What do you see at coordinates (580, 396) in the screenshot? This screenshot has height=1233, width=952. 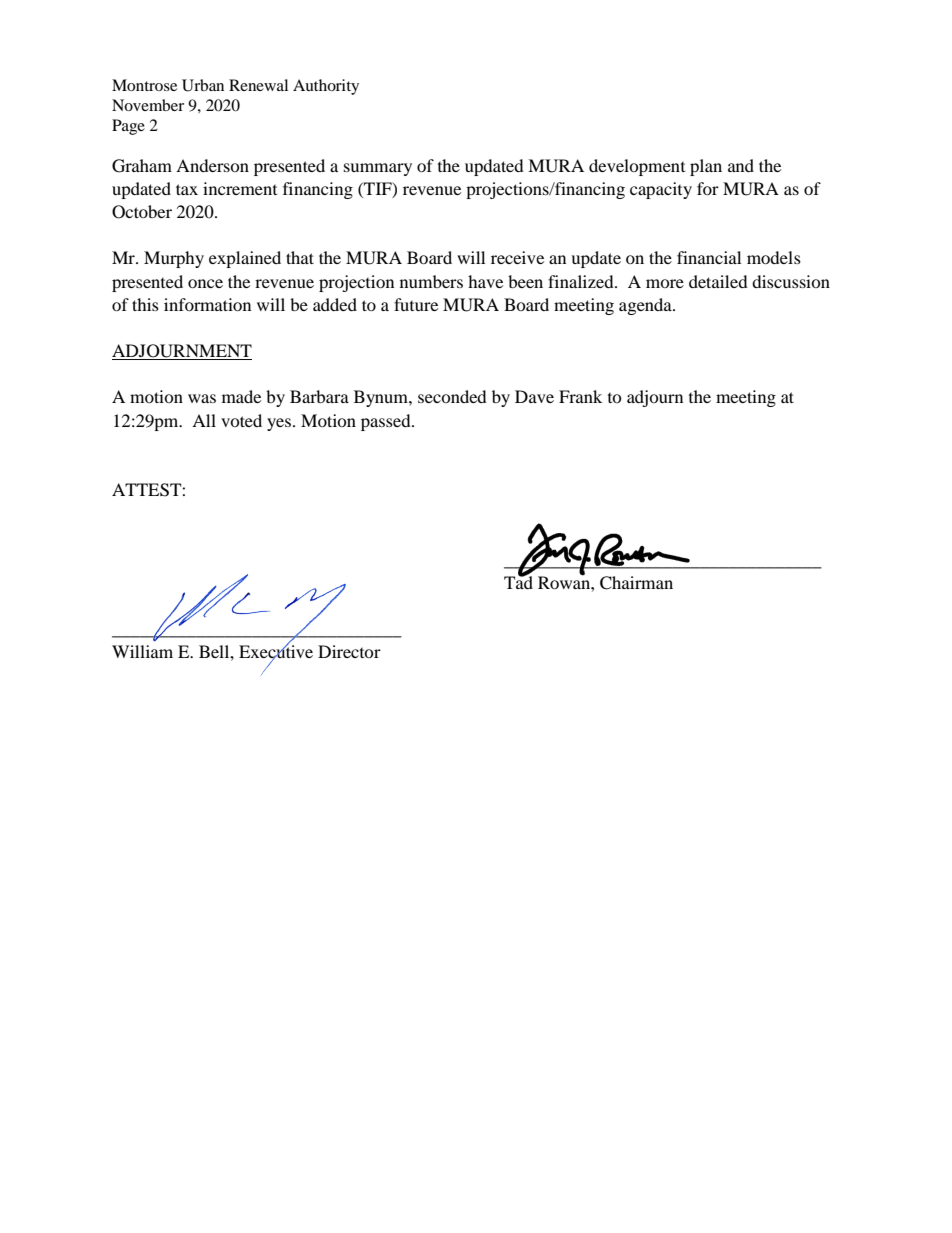 I see `Frank` at bounding box center [580, 396].
